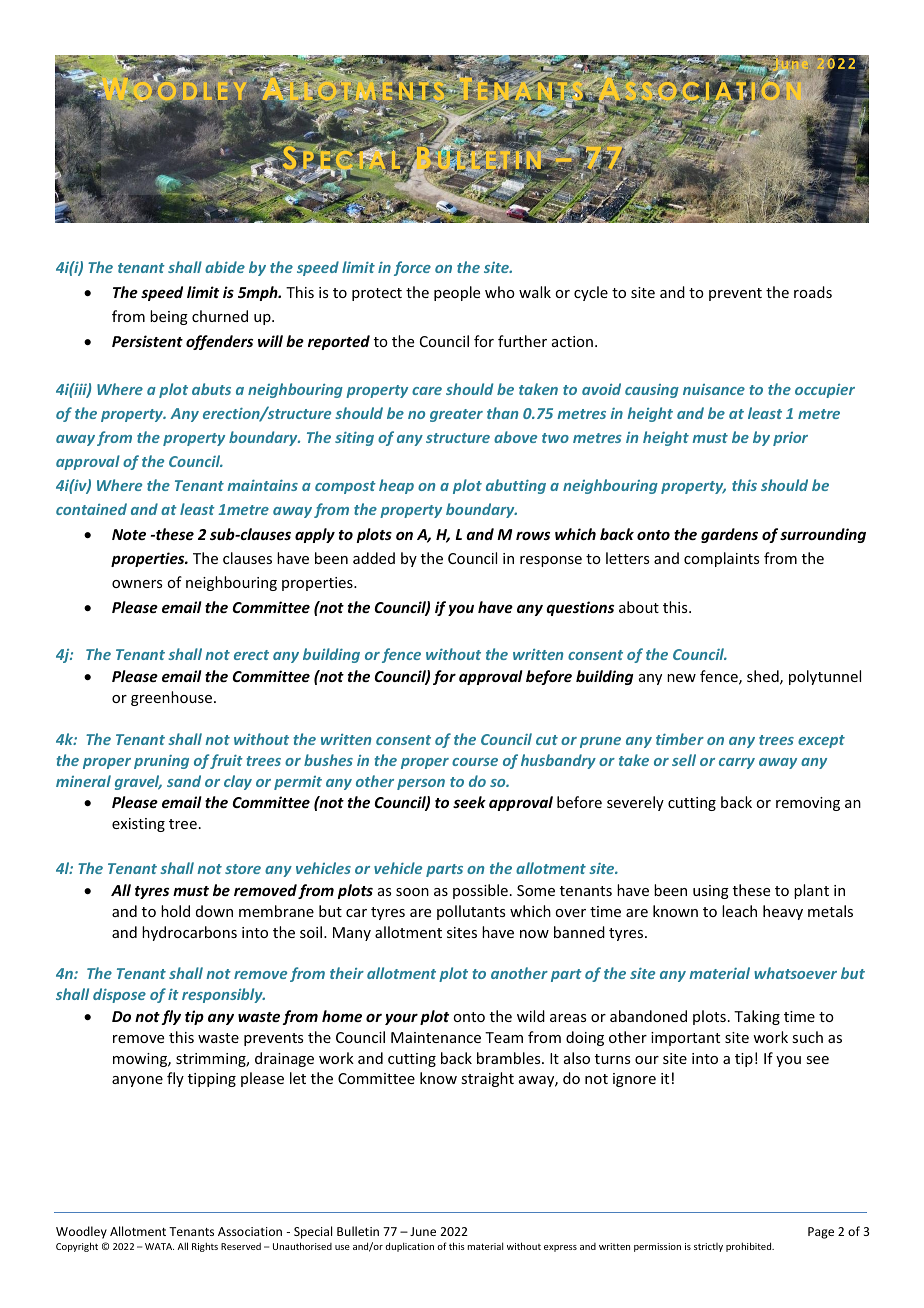 This screenshot has width=924, height=1308. Describe the element at coordinates (471, 912) in the screenshot. I see `pollutants` at that location.
